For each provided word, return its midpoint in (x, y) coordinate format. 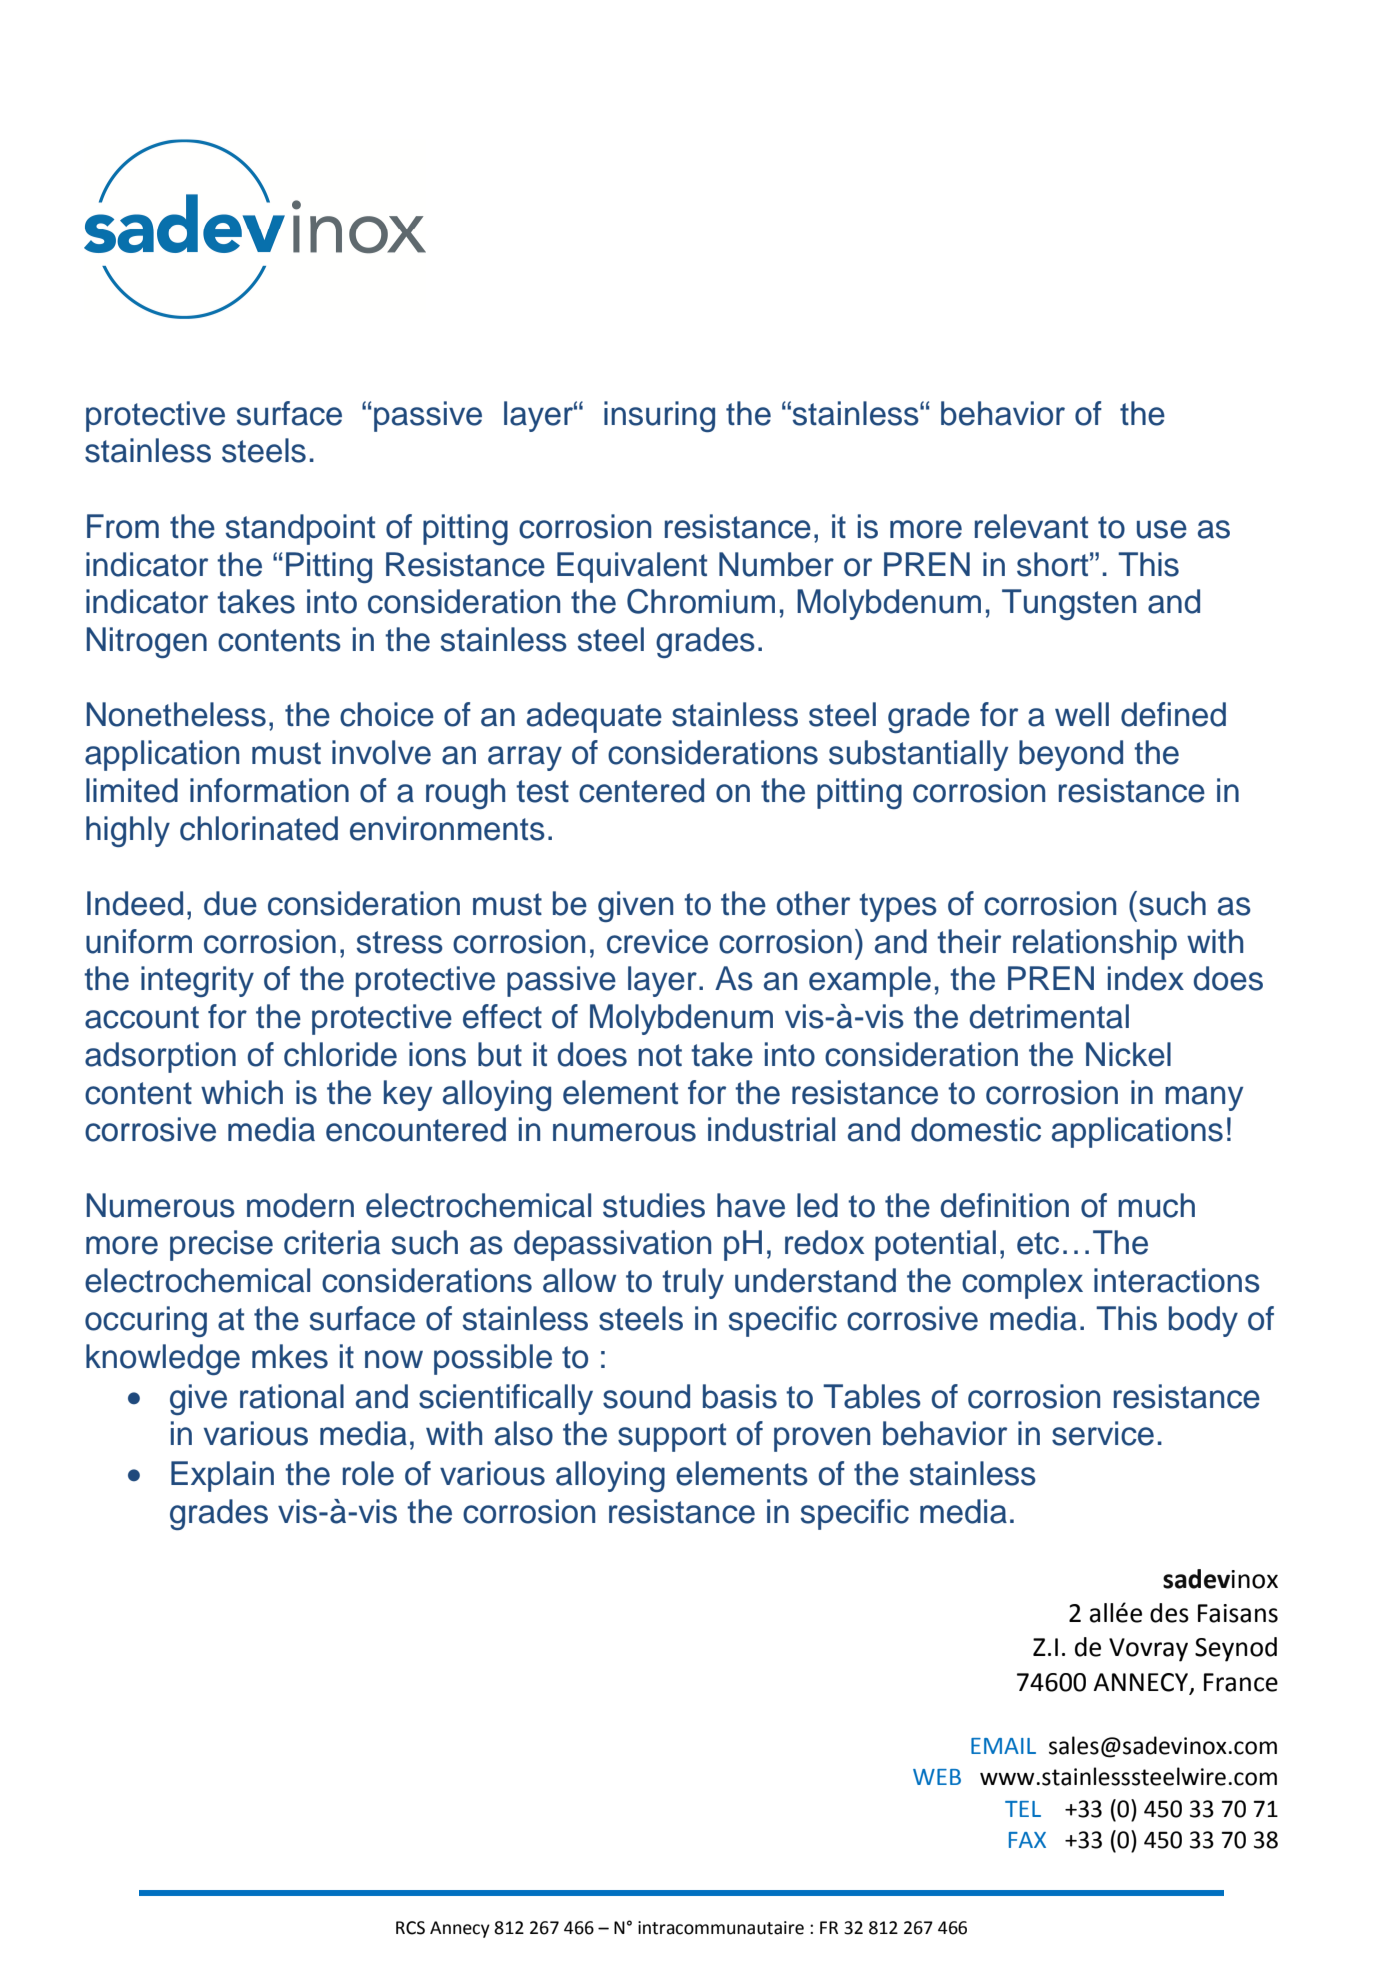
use (1162, 529)
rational (292, 1396)
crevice (657, 941)
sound (646, 1396)
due (230, 903)
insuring (659, 416)
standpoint (300, 529)
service (1103, 1433)
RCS (410, 1928)
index (1146, 978)
